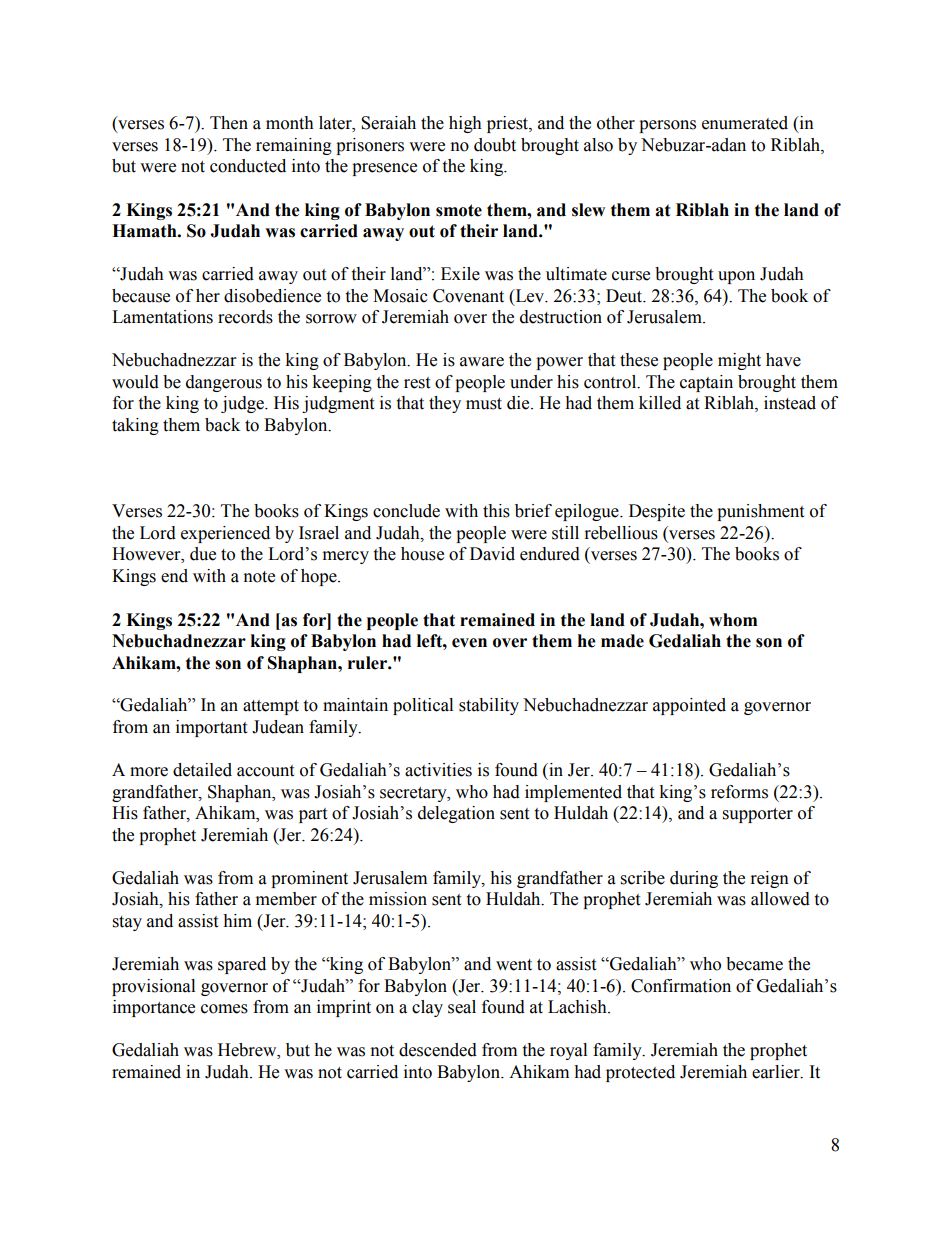 The width and height of the screenshot is (952, 1233). I want to click on comes, so click(224, 1009).
